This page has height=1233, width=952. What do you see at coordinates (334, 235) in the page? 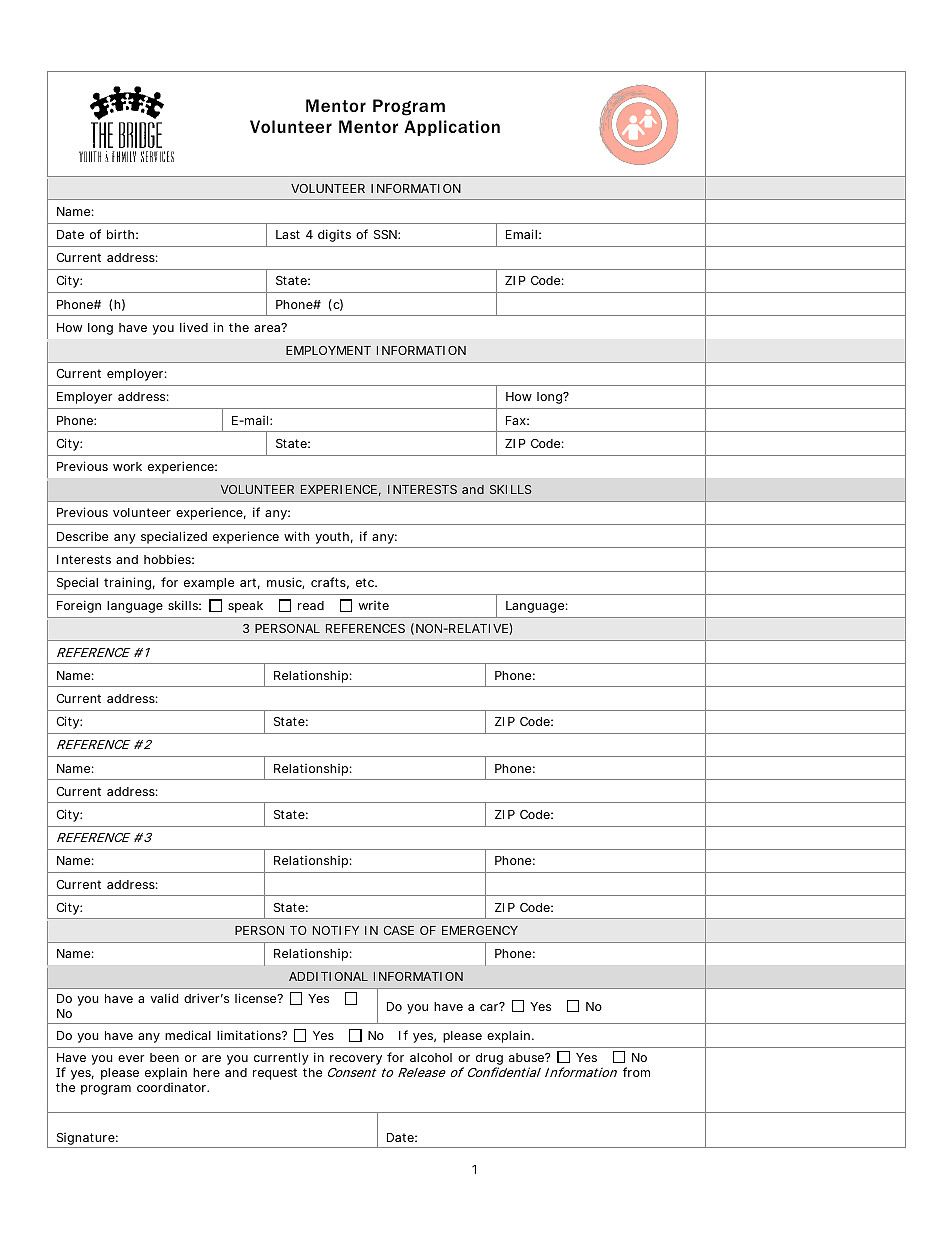
I see `digits` at bounding box center [334, 235].
